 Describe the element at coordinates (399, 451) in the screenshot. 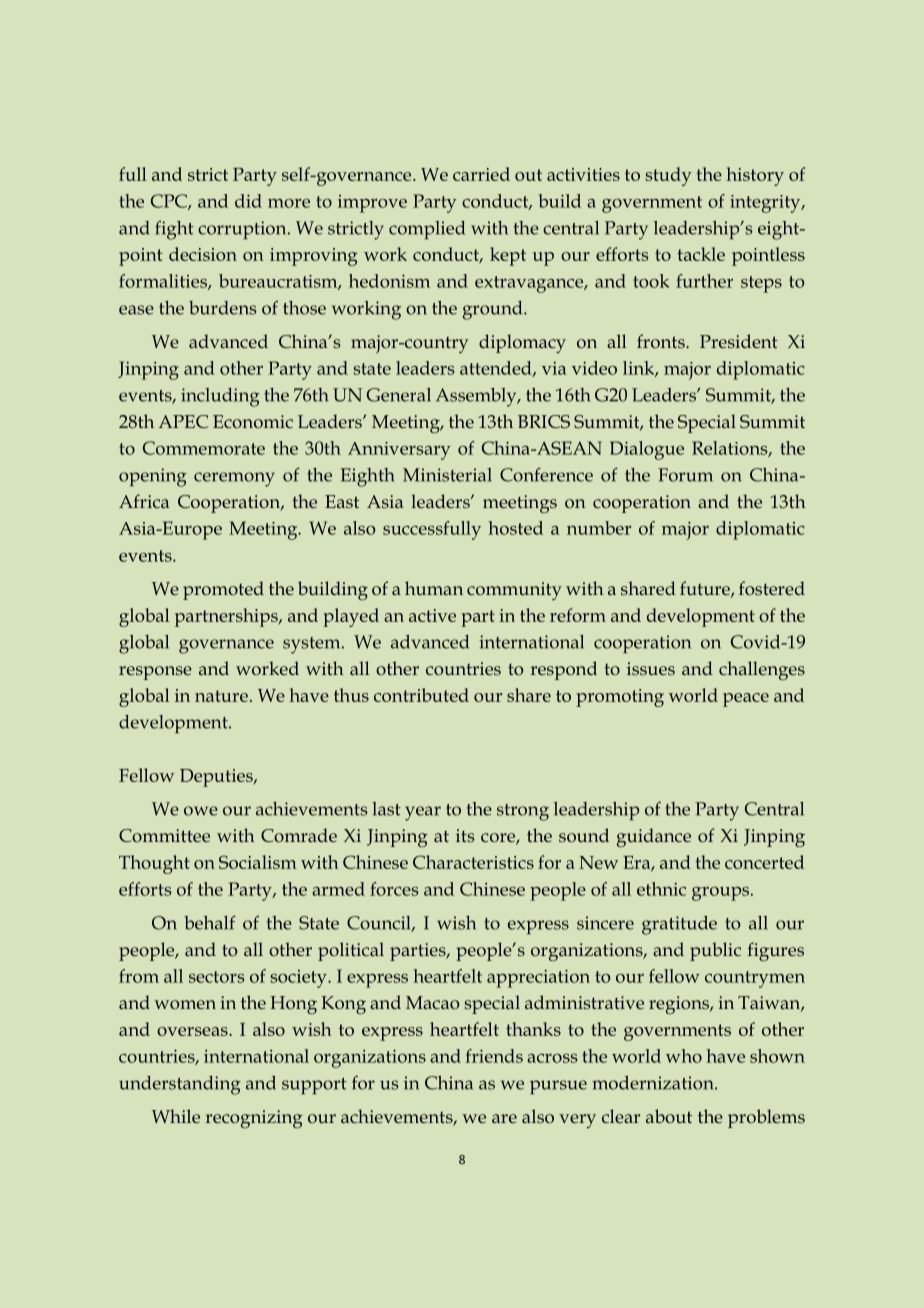

I see `Anniversary` at that location.
